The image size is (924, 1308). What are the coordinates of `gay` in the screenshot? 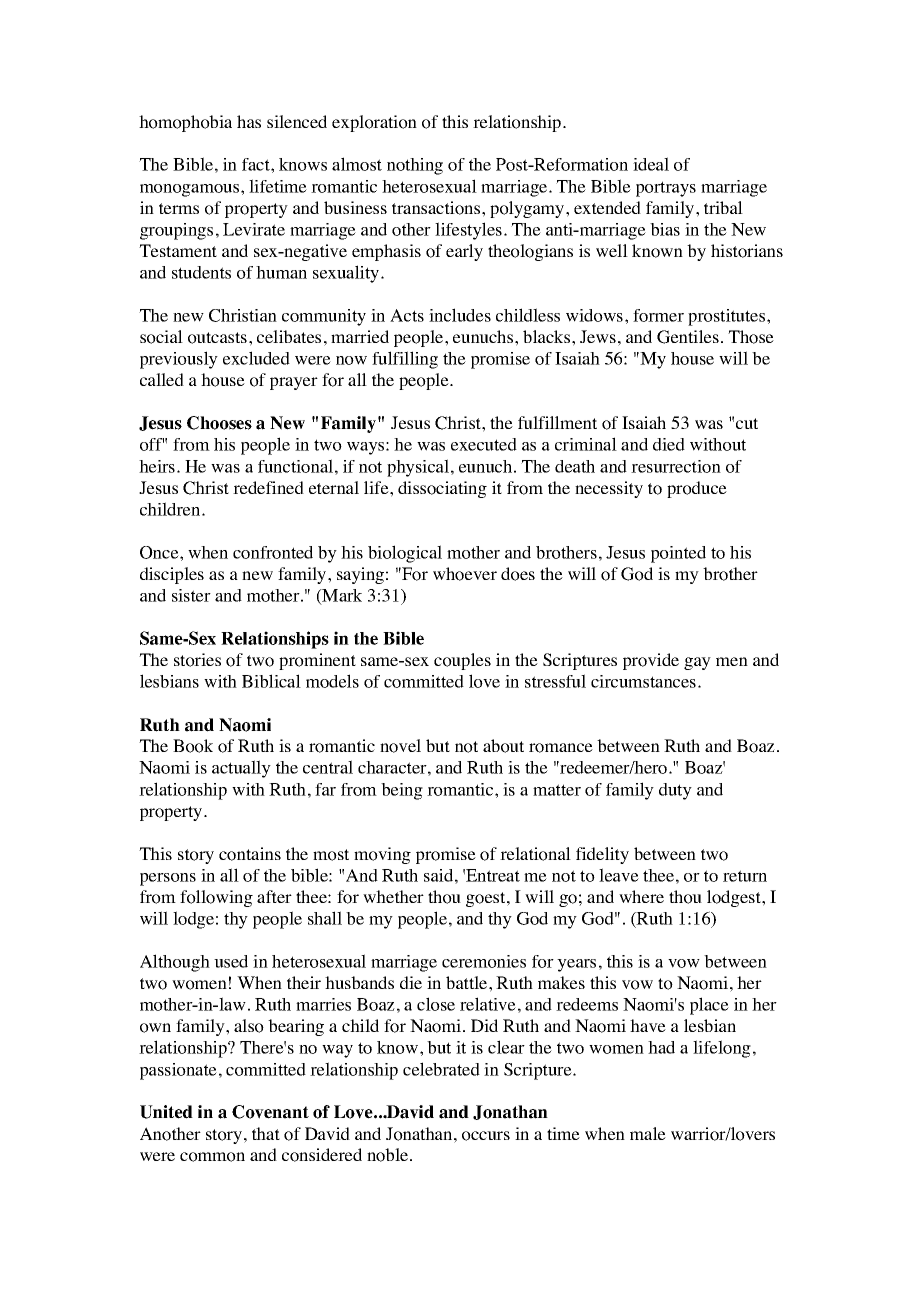 It's located at (697, 663).
